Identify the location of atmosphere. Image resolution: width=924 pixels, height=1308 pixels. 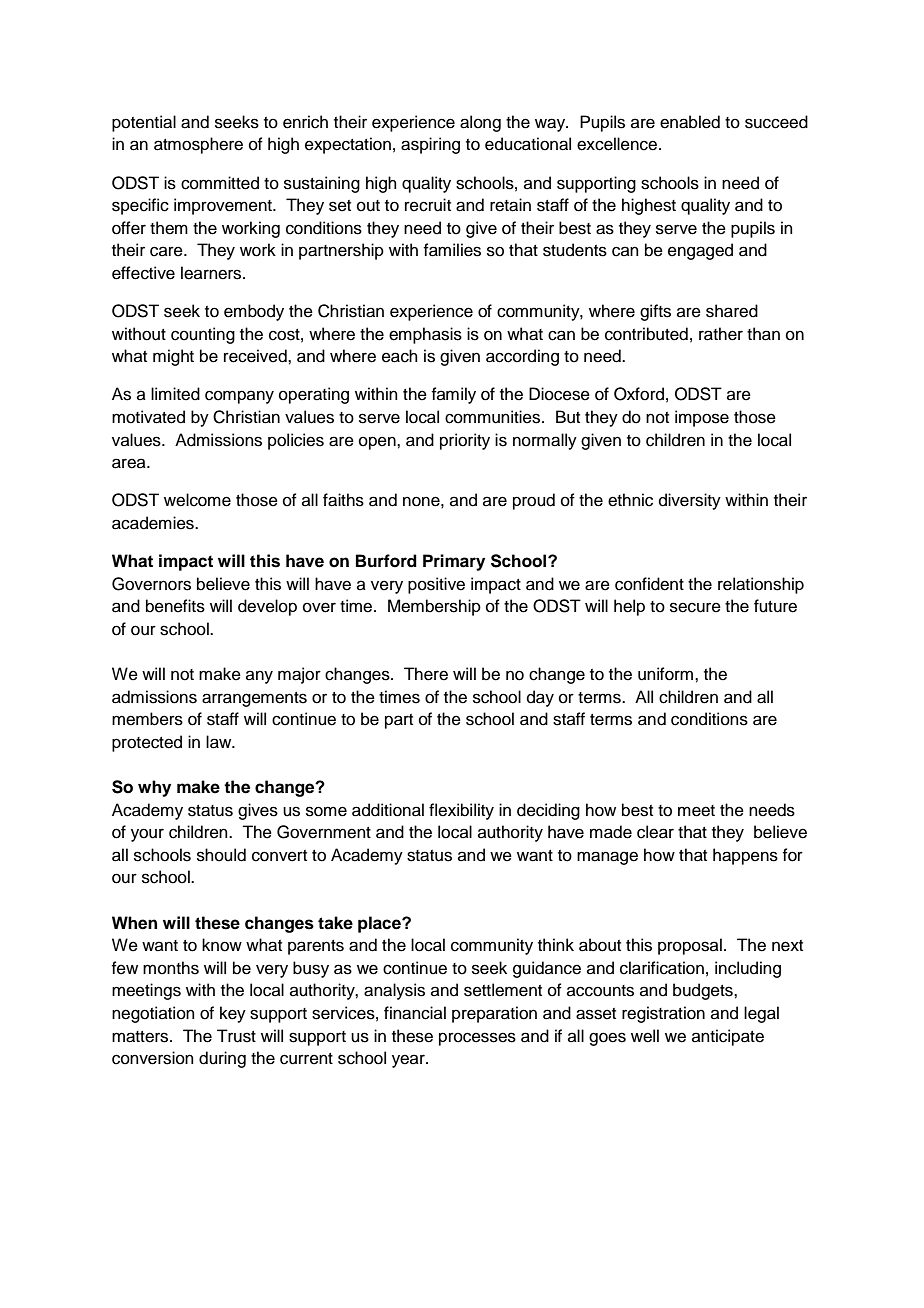
(198, 145).
